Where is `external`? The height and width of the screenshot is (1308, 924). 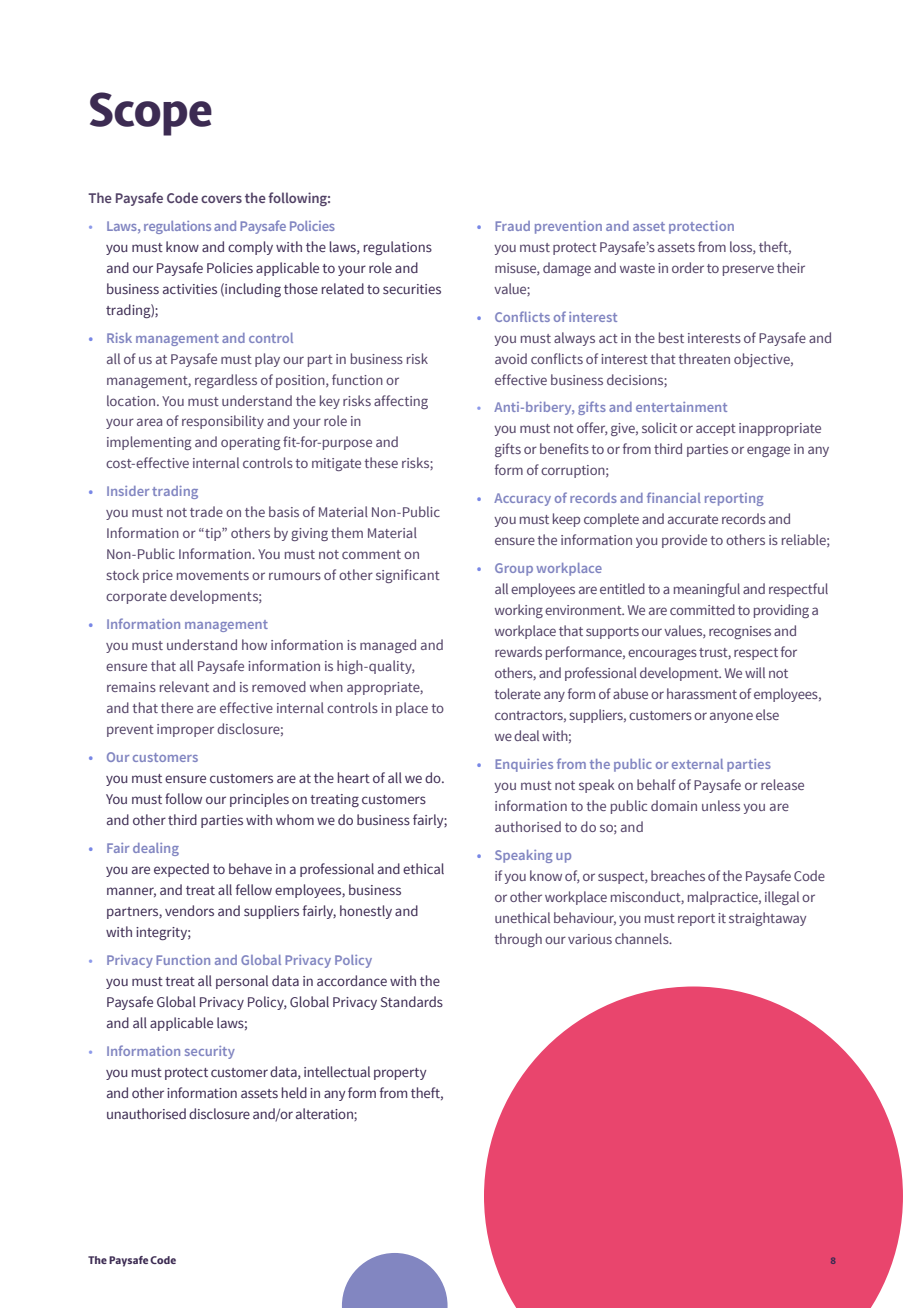 external is located at coordinates (697, 764).
